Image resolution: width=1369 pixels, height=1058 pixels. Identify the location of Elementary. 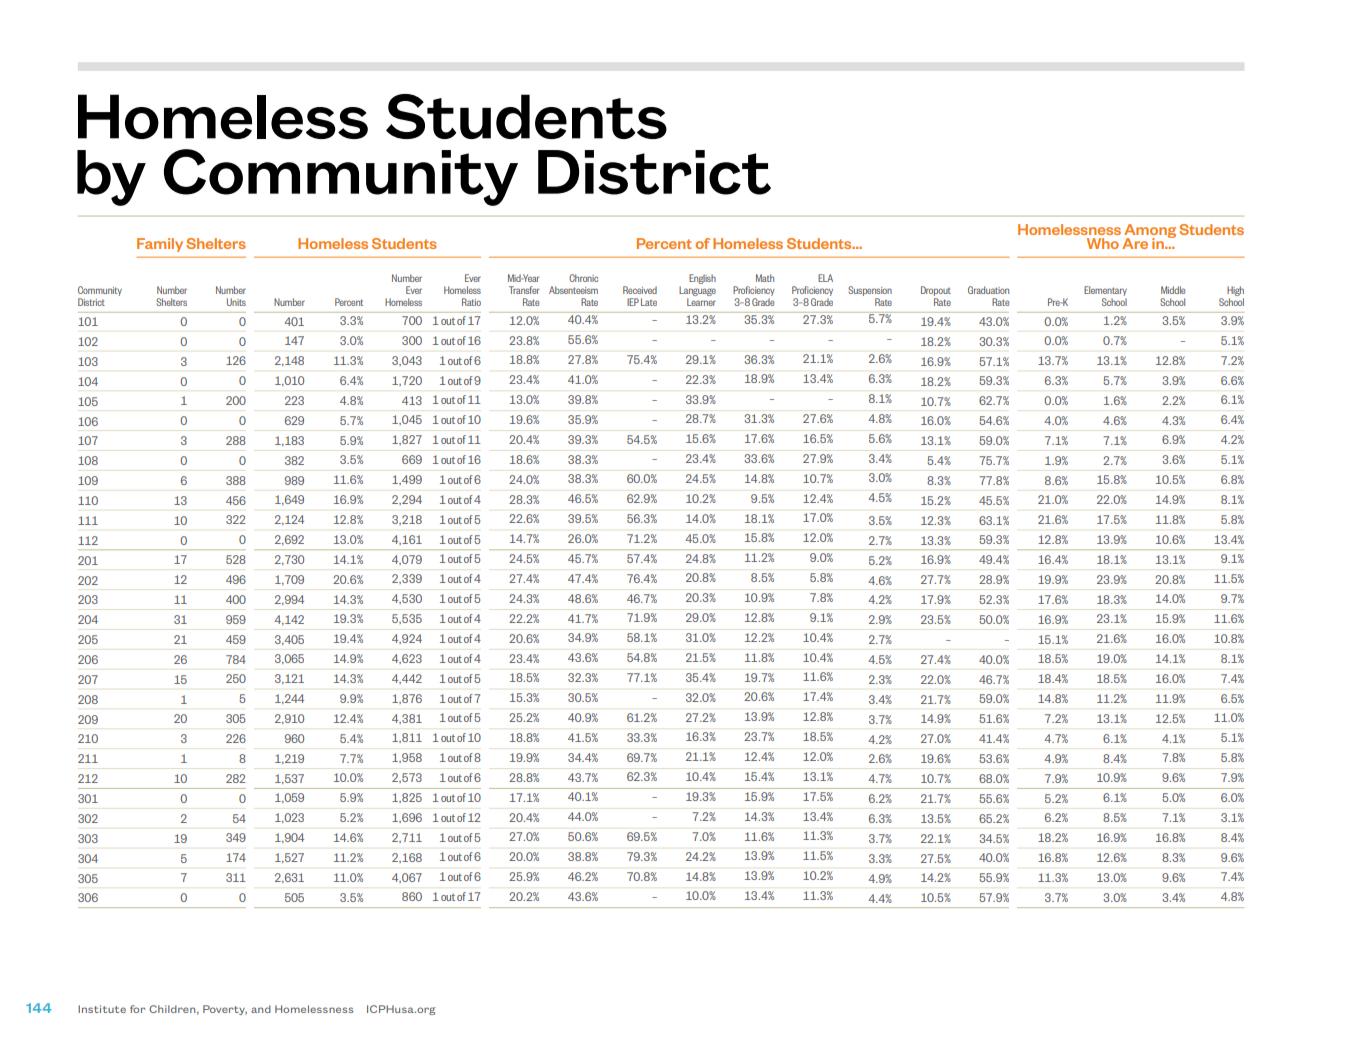
(1105, 291).
